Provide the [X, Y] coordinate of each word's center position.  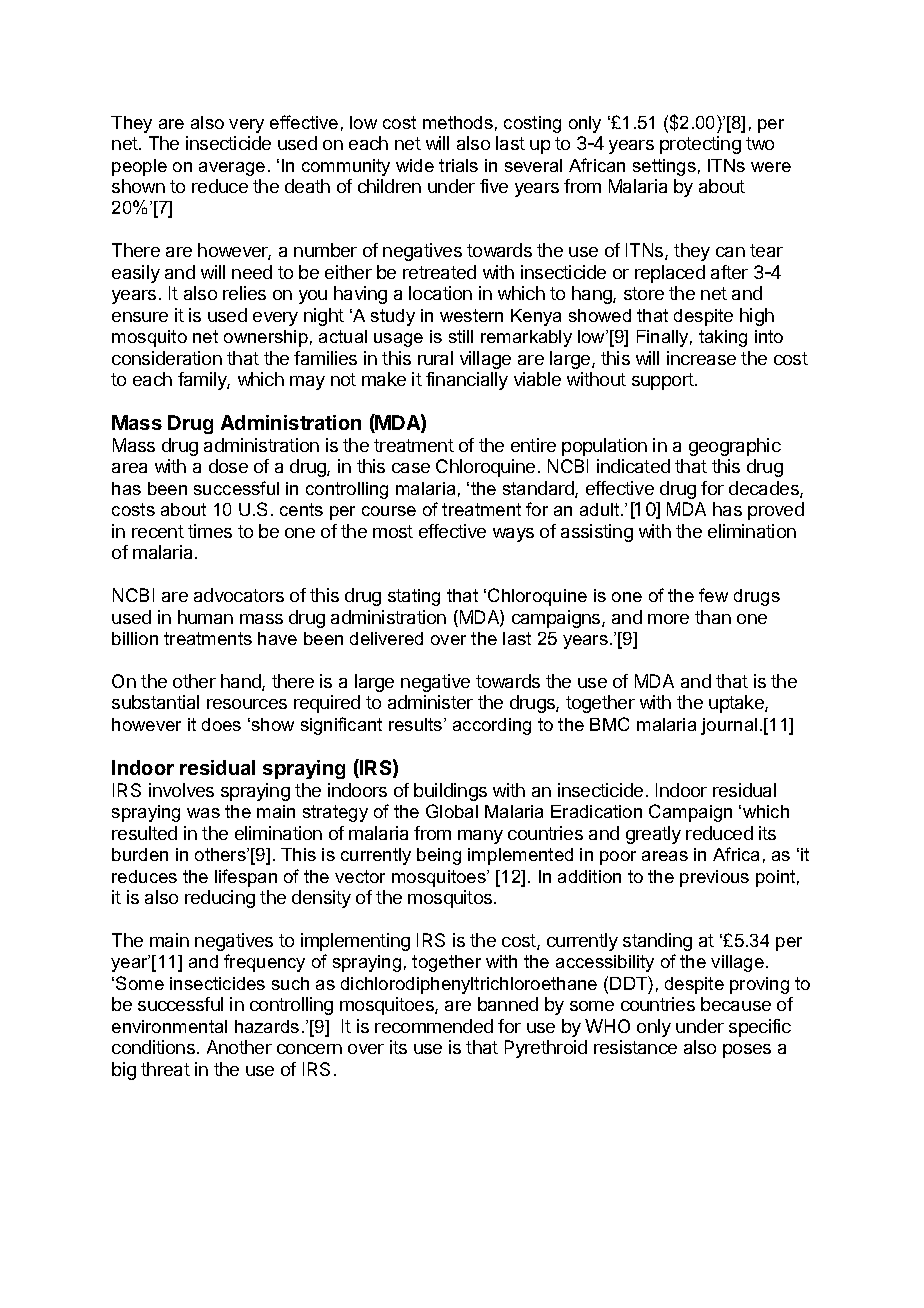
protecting [700, 145]
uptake [737, 704]
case [411, 468]
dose [228, 466]
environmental [169, 1026]
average [232, 169]
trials [458, 165]
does [221, 724]
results [417, 724]
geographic [735, 447]
